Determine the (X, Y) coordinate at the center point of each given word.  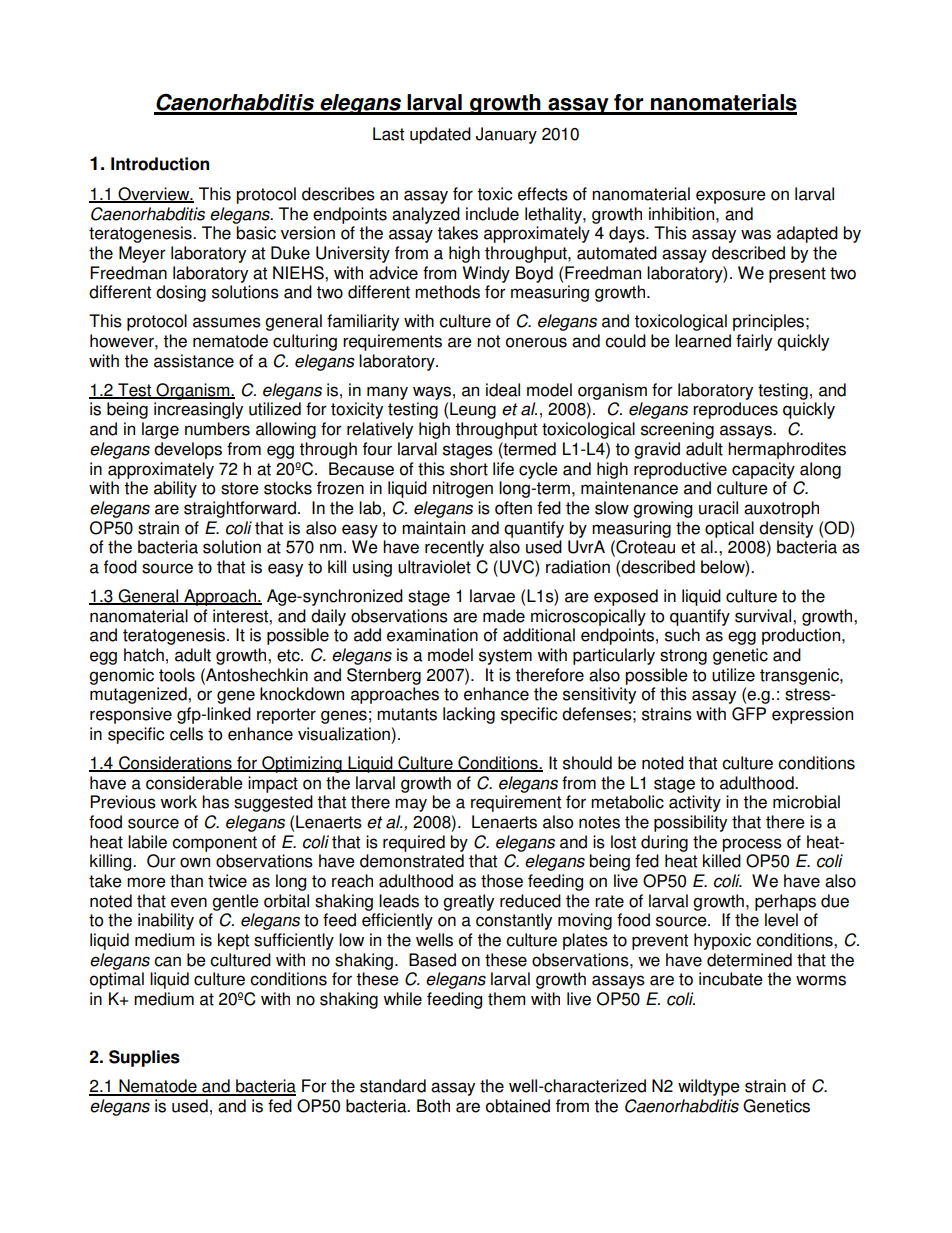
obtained (518, 1106)
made (504, 616)
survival (764, 616)
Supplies (144, 1058)
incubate (731, 979)
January (506, 135)
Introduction (160, 164)
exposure (731, 197)
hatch (144, 655)
